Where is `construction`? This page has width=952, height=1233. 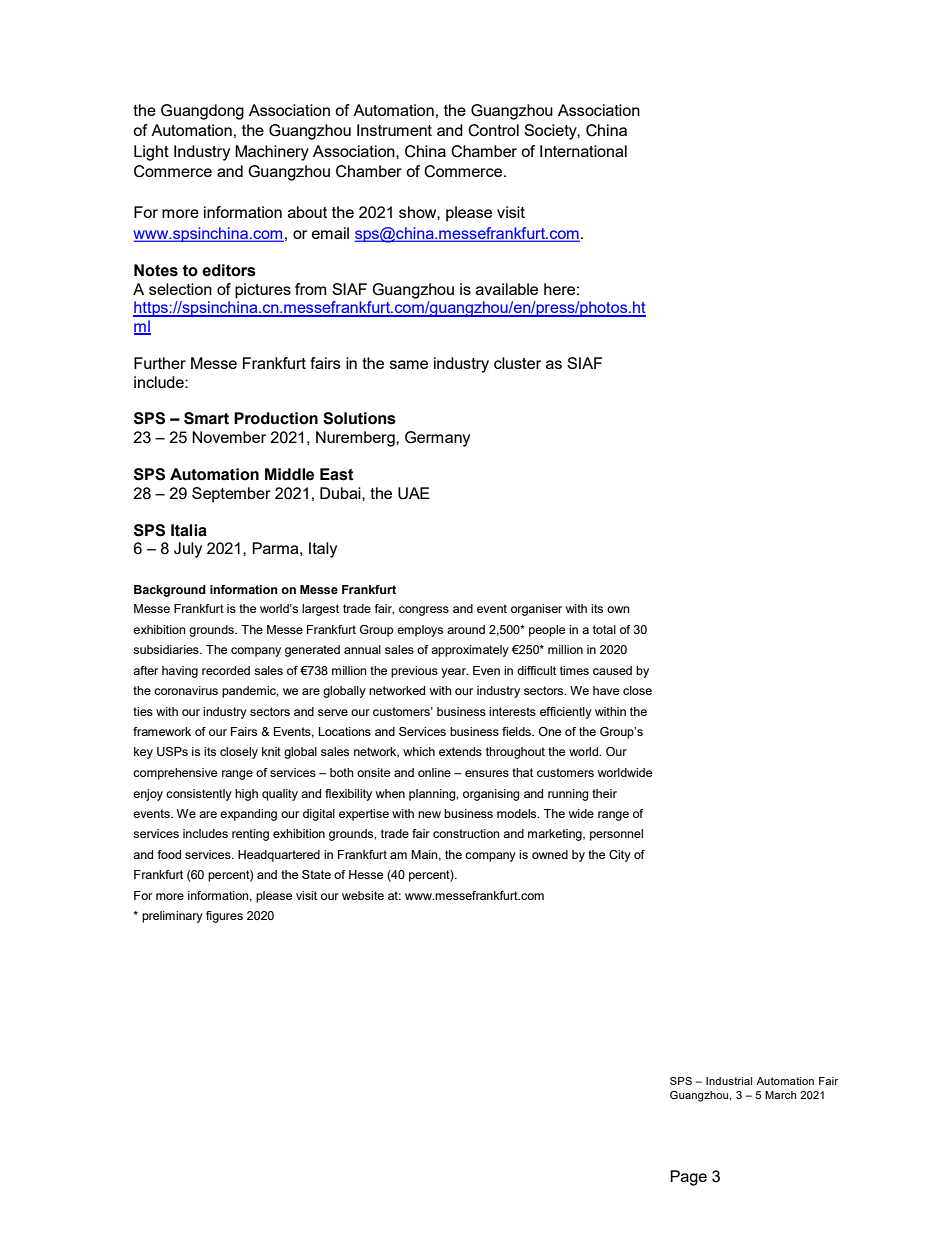 construction is located at coordinates (466, 833).
